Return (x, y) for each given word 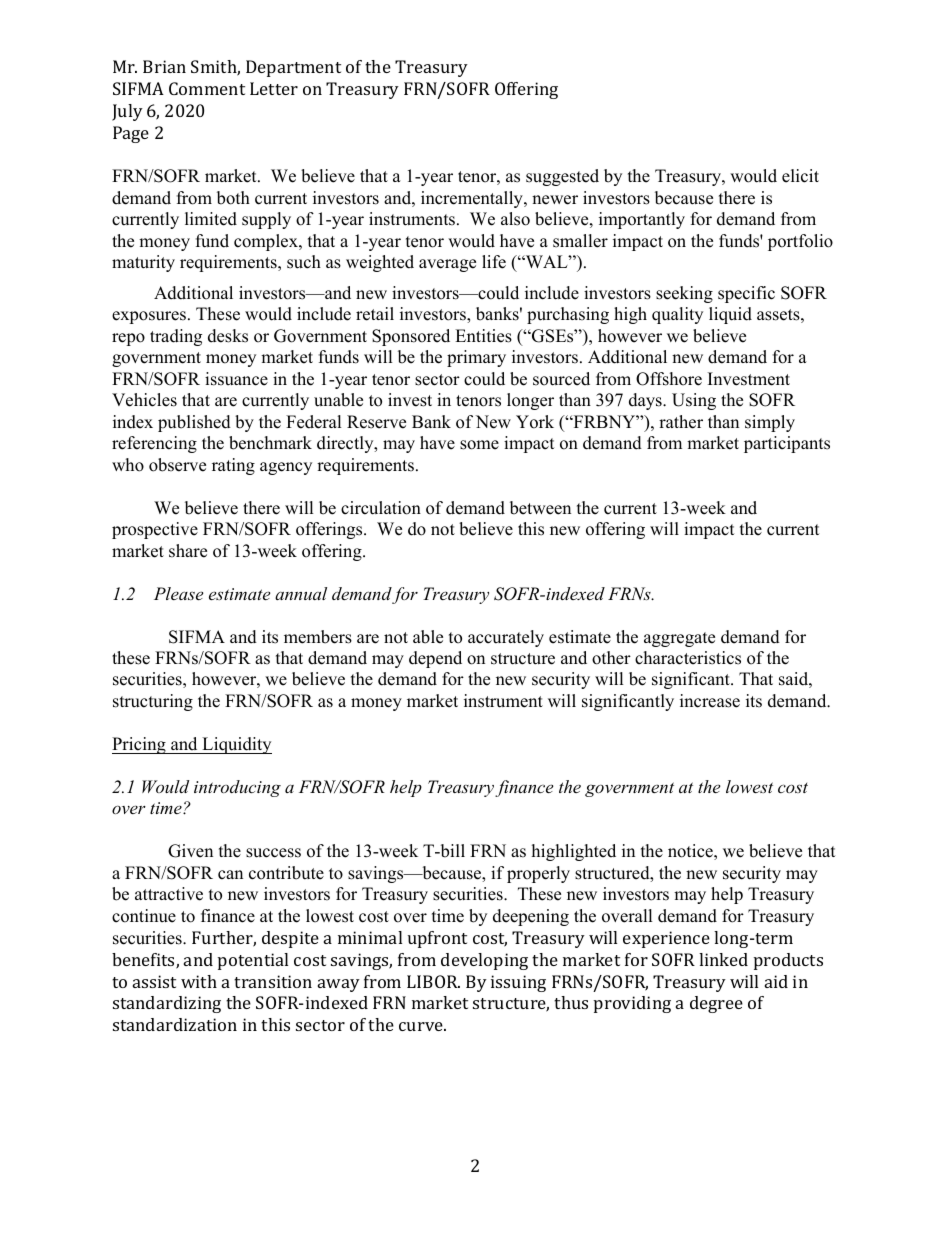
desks (228, 336)
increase (710, 701)
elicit (800, 176)
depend (435, 659)
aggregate (679, 639)
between (540, 508)
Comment (207, 88)
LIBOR (433, 981)
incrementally (473, 199)
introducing (237, 788)
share (188, 551)
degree (716, 1004)
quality (677, 315)
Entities (483, 336)
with (199, 981)
